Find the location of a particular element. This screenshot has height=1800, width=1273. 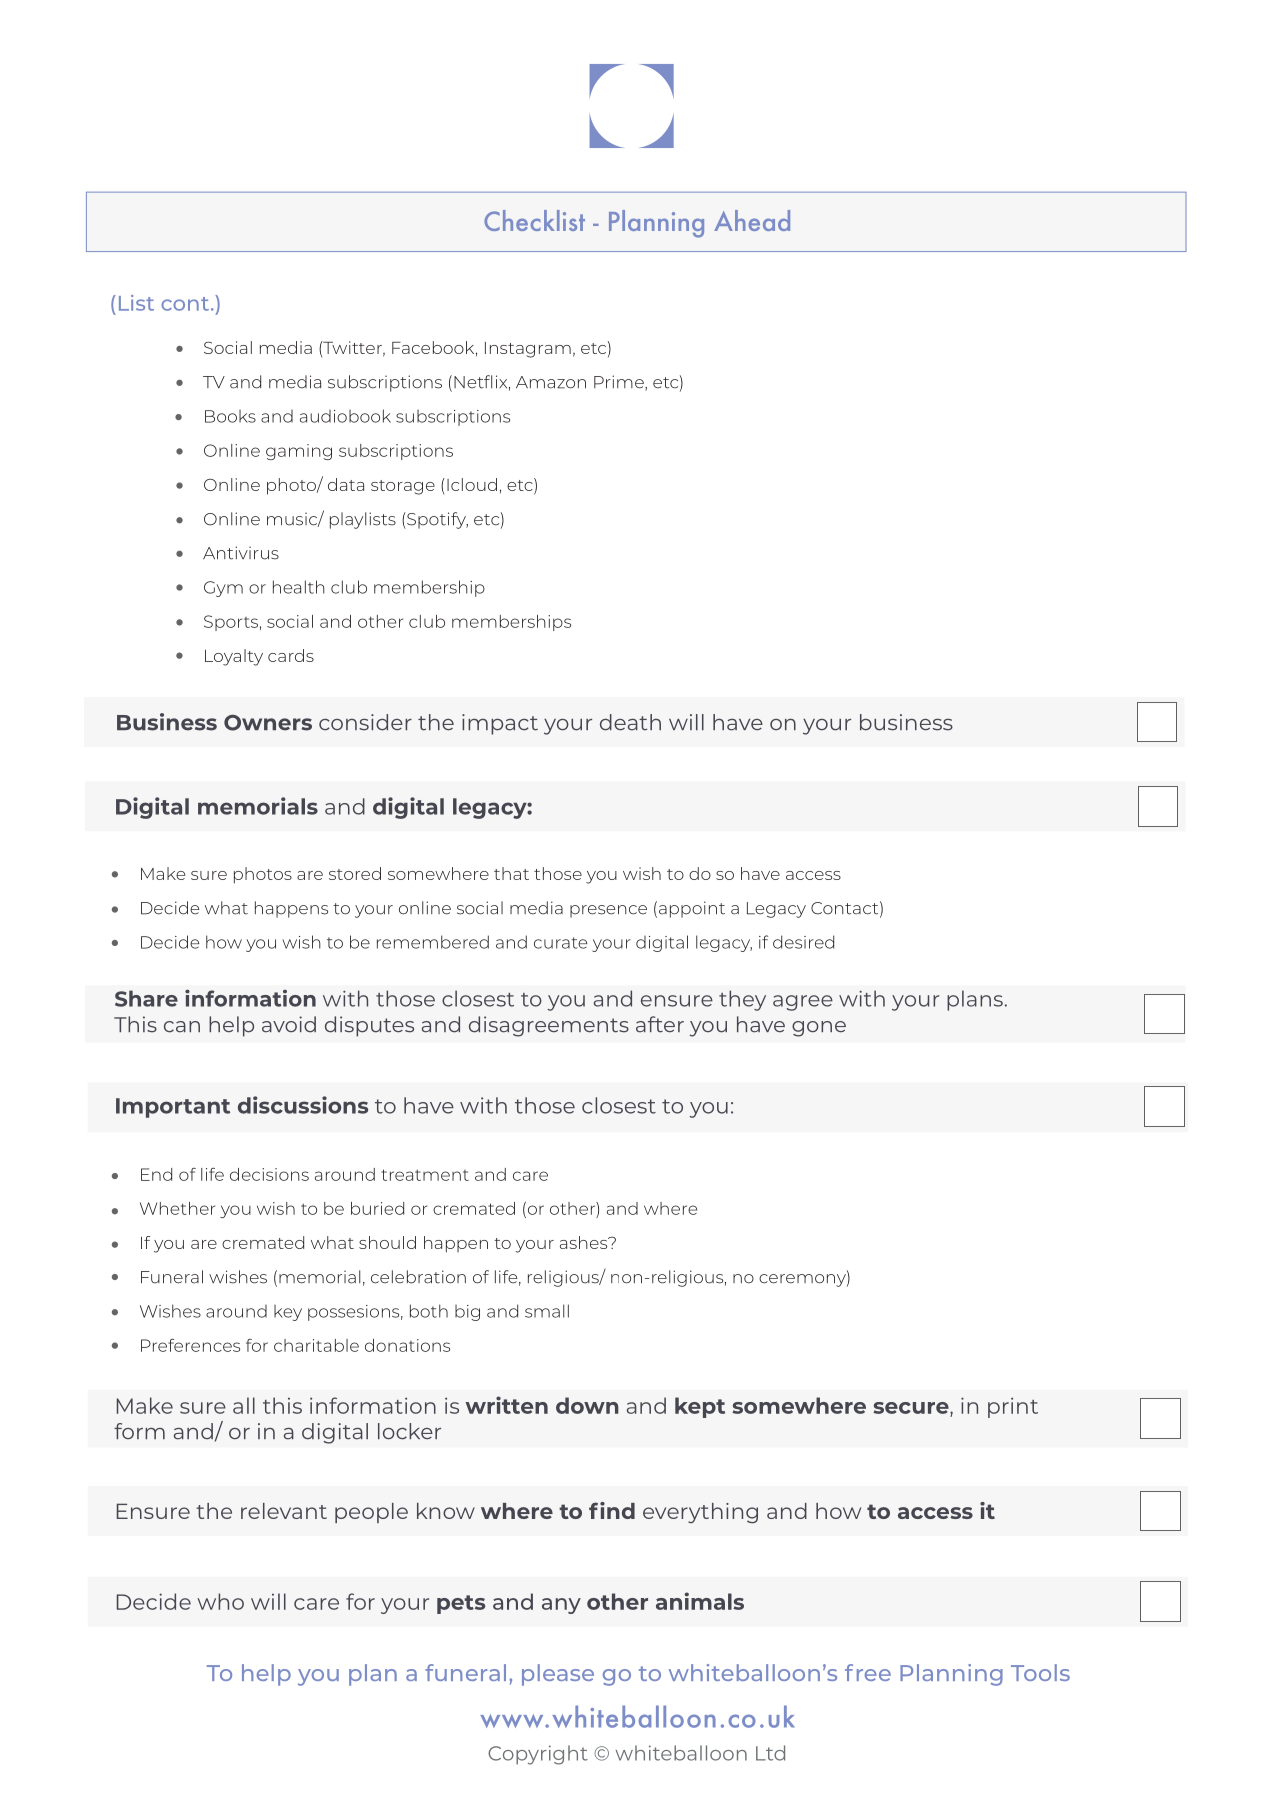

gone is located at coordinates (819, 1029).
